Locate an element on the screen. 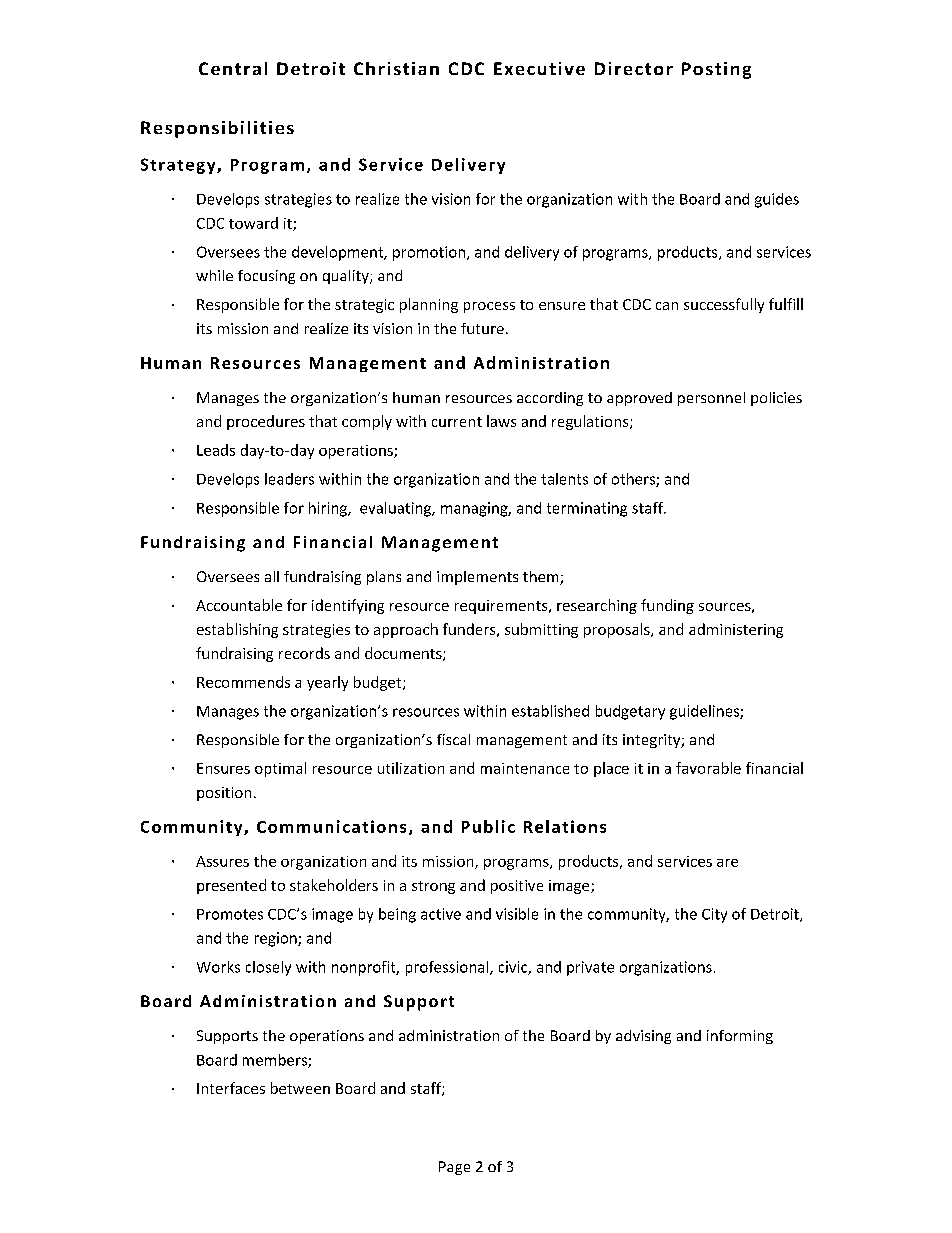  Public is located at coordinates (488, 826).
